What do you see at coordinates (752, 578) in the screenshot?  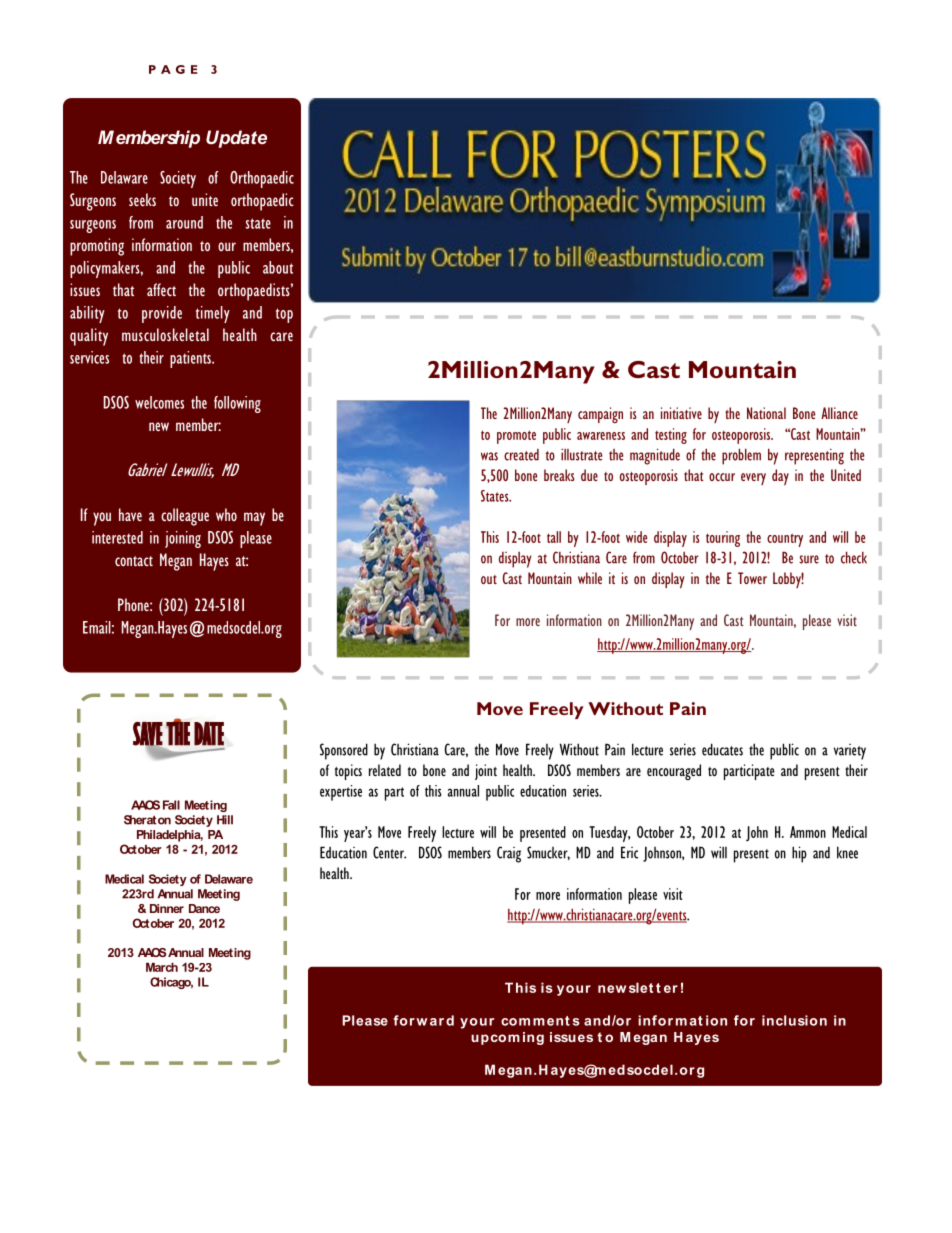 I see `Tower` at bounding box center [752, 578].
